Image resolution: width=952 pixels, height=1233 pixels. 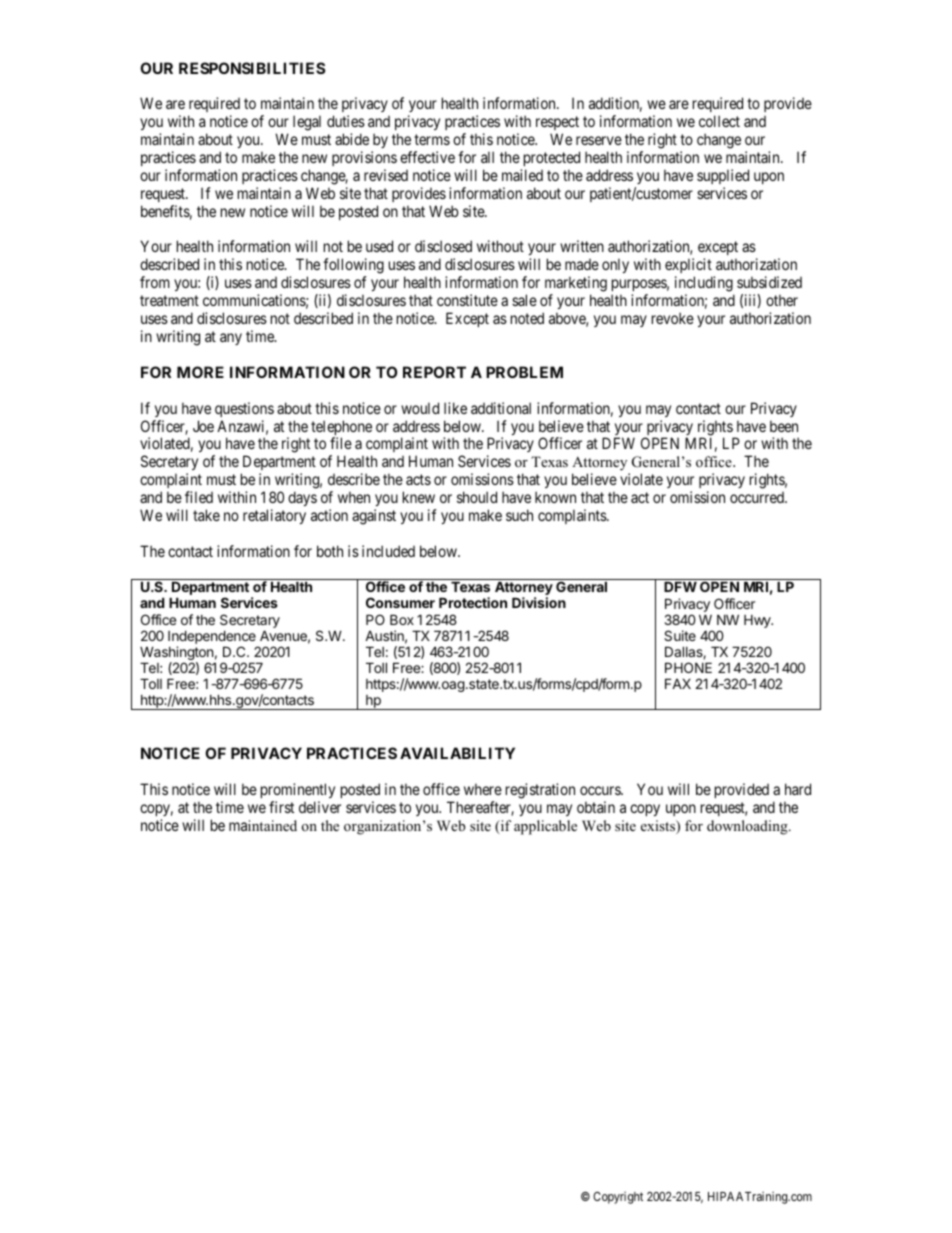 What do you see at coordinates (281, 807) in the image?
I see `first` at bounding box center [281, 807].
